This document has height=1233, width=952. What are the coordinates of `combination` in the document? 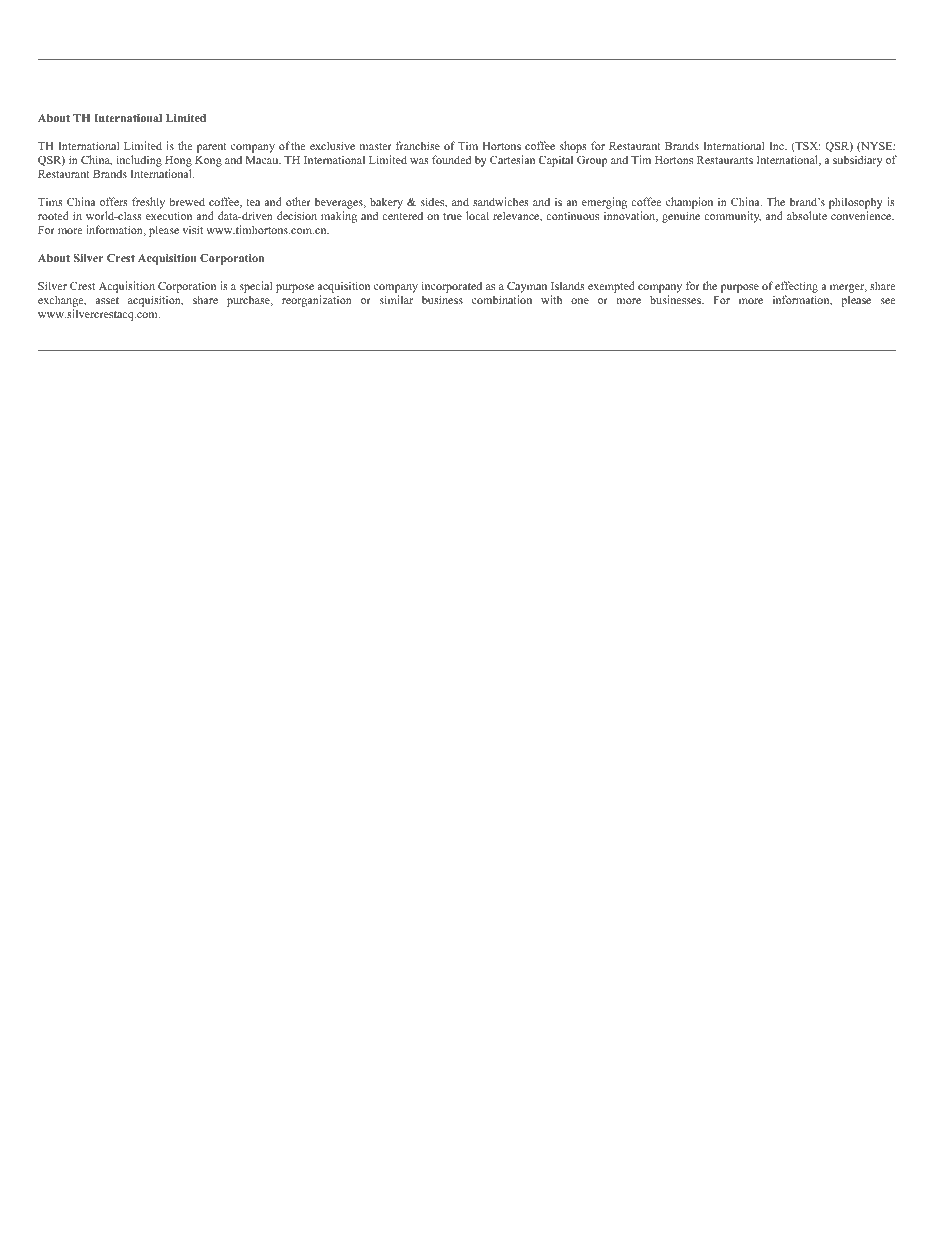 It's located at (502, 299).
